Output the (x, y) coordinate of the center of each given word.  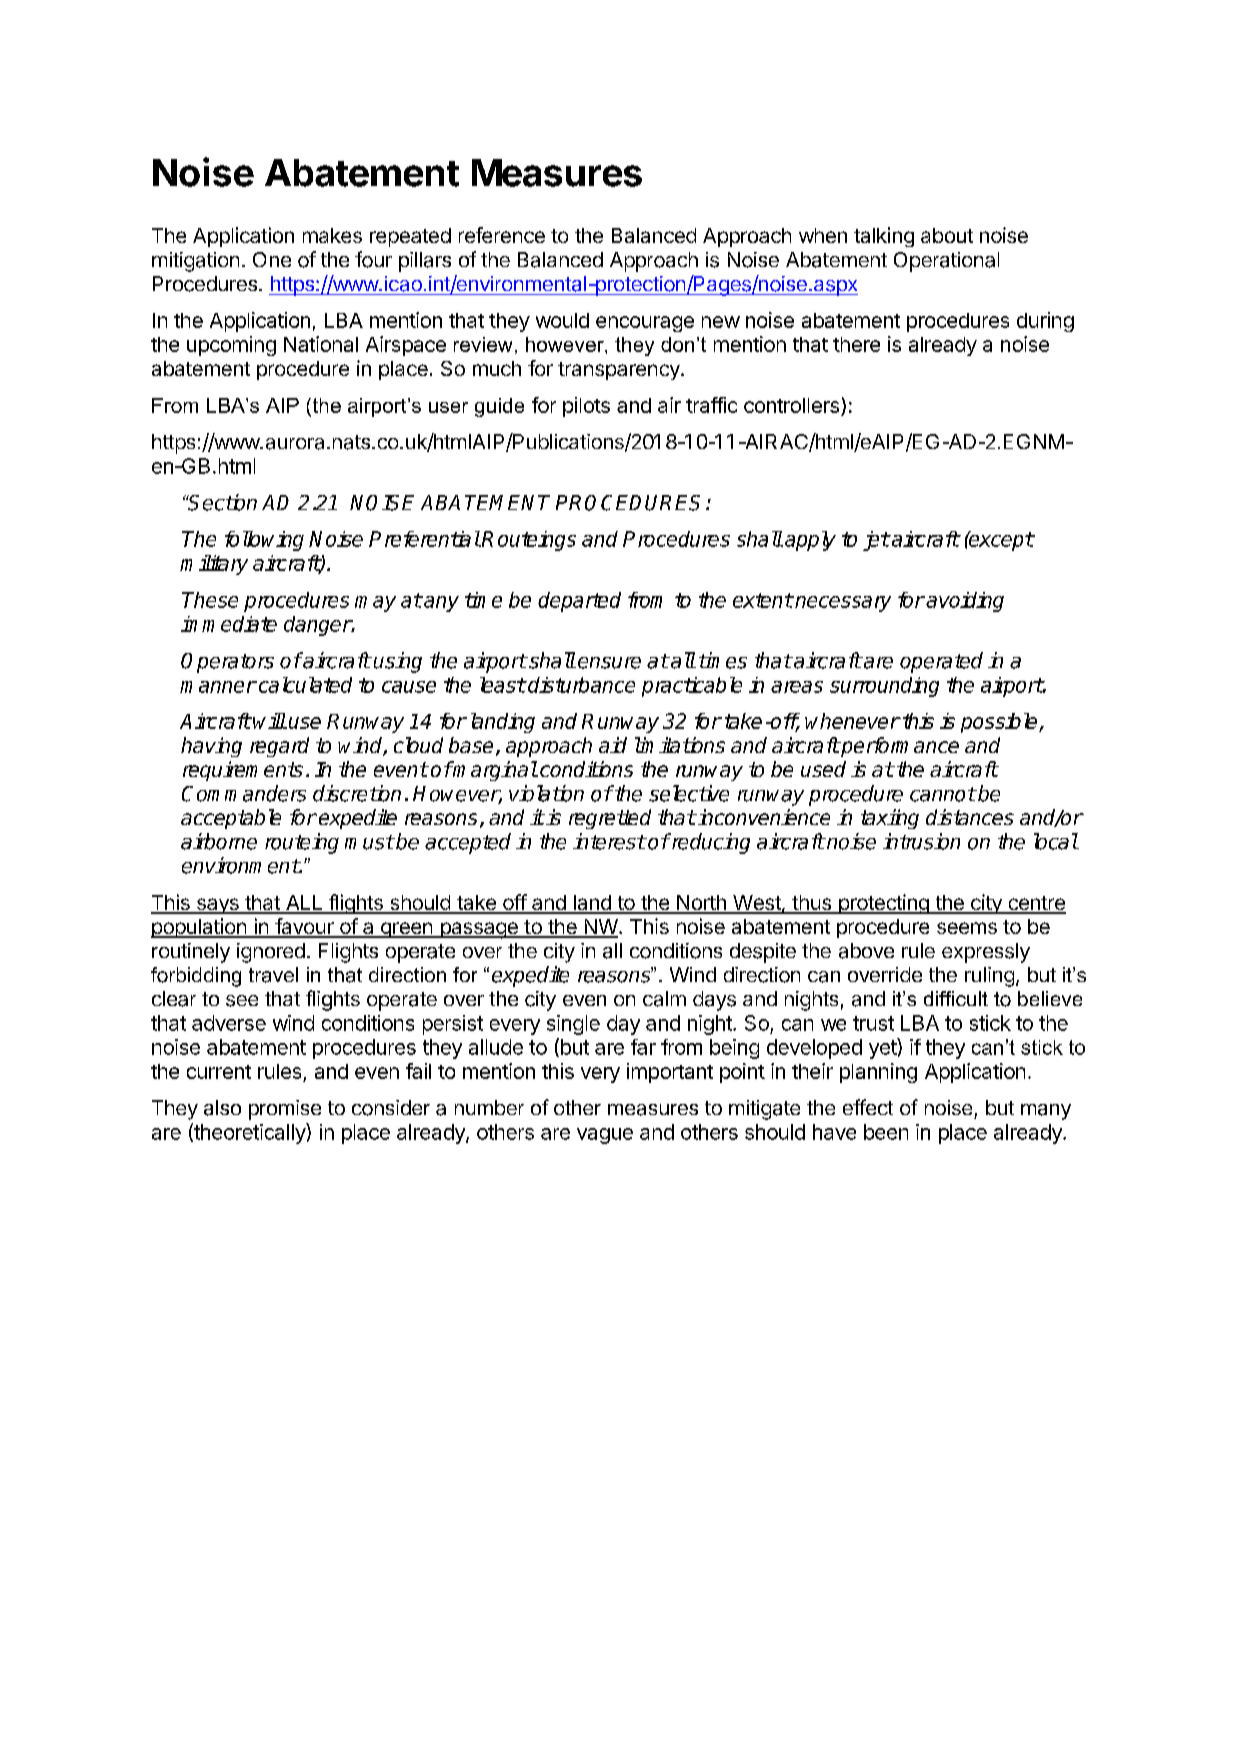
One (272, 259)
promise (285, 1110)
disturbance (580, 685)
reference (502, 235)
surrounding (884, 687)
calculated (304, 685)
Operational (946, 262)
